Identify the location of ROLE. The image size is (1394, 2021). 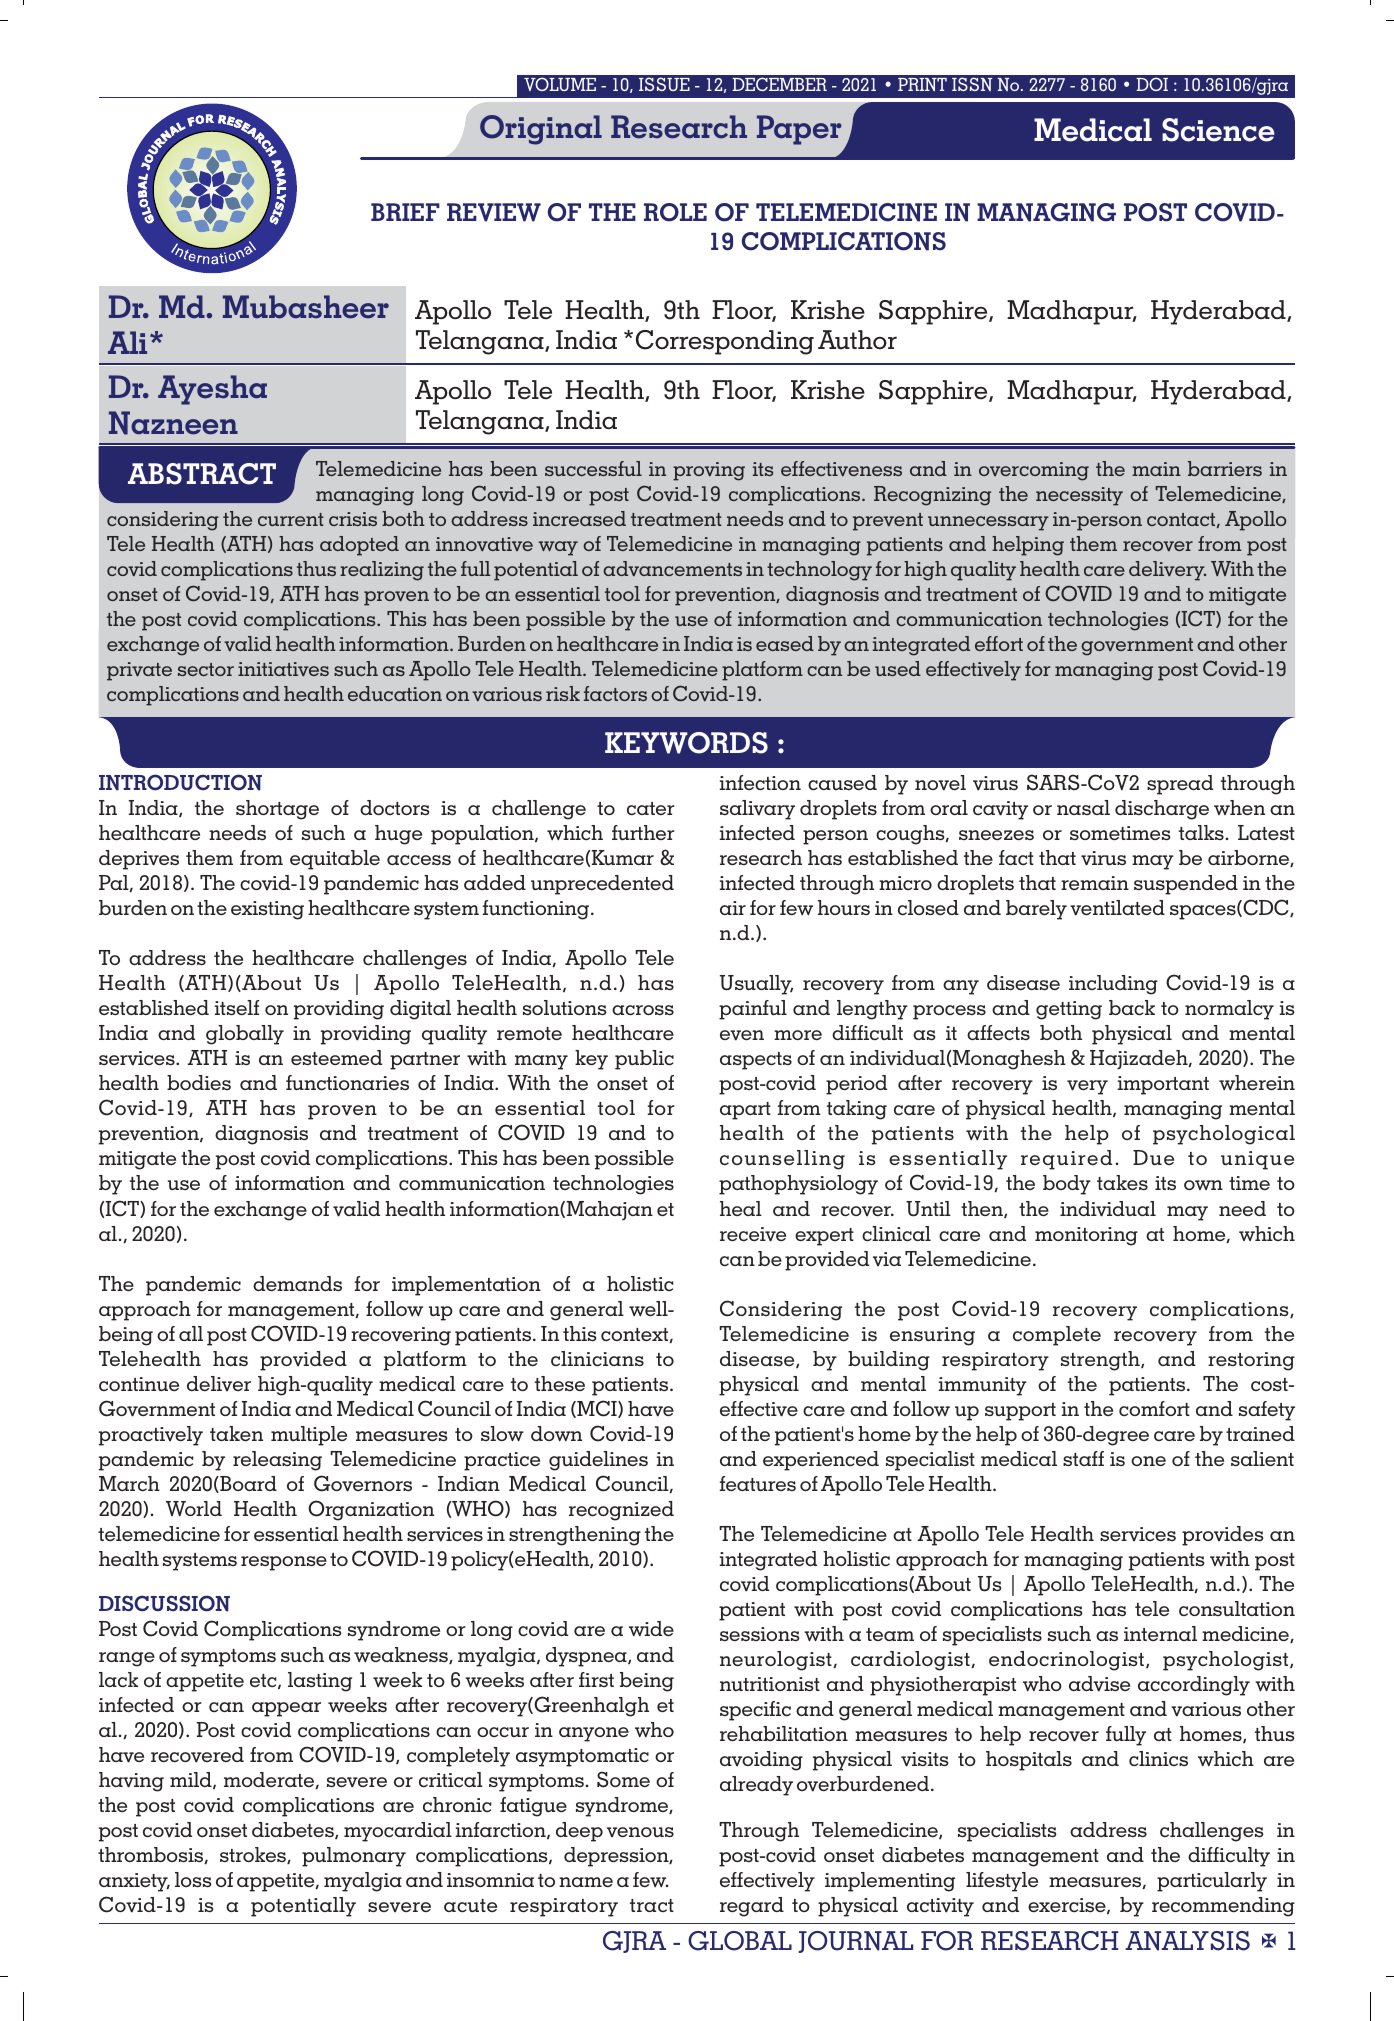
(675, 212).
